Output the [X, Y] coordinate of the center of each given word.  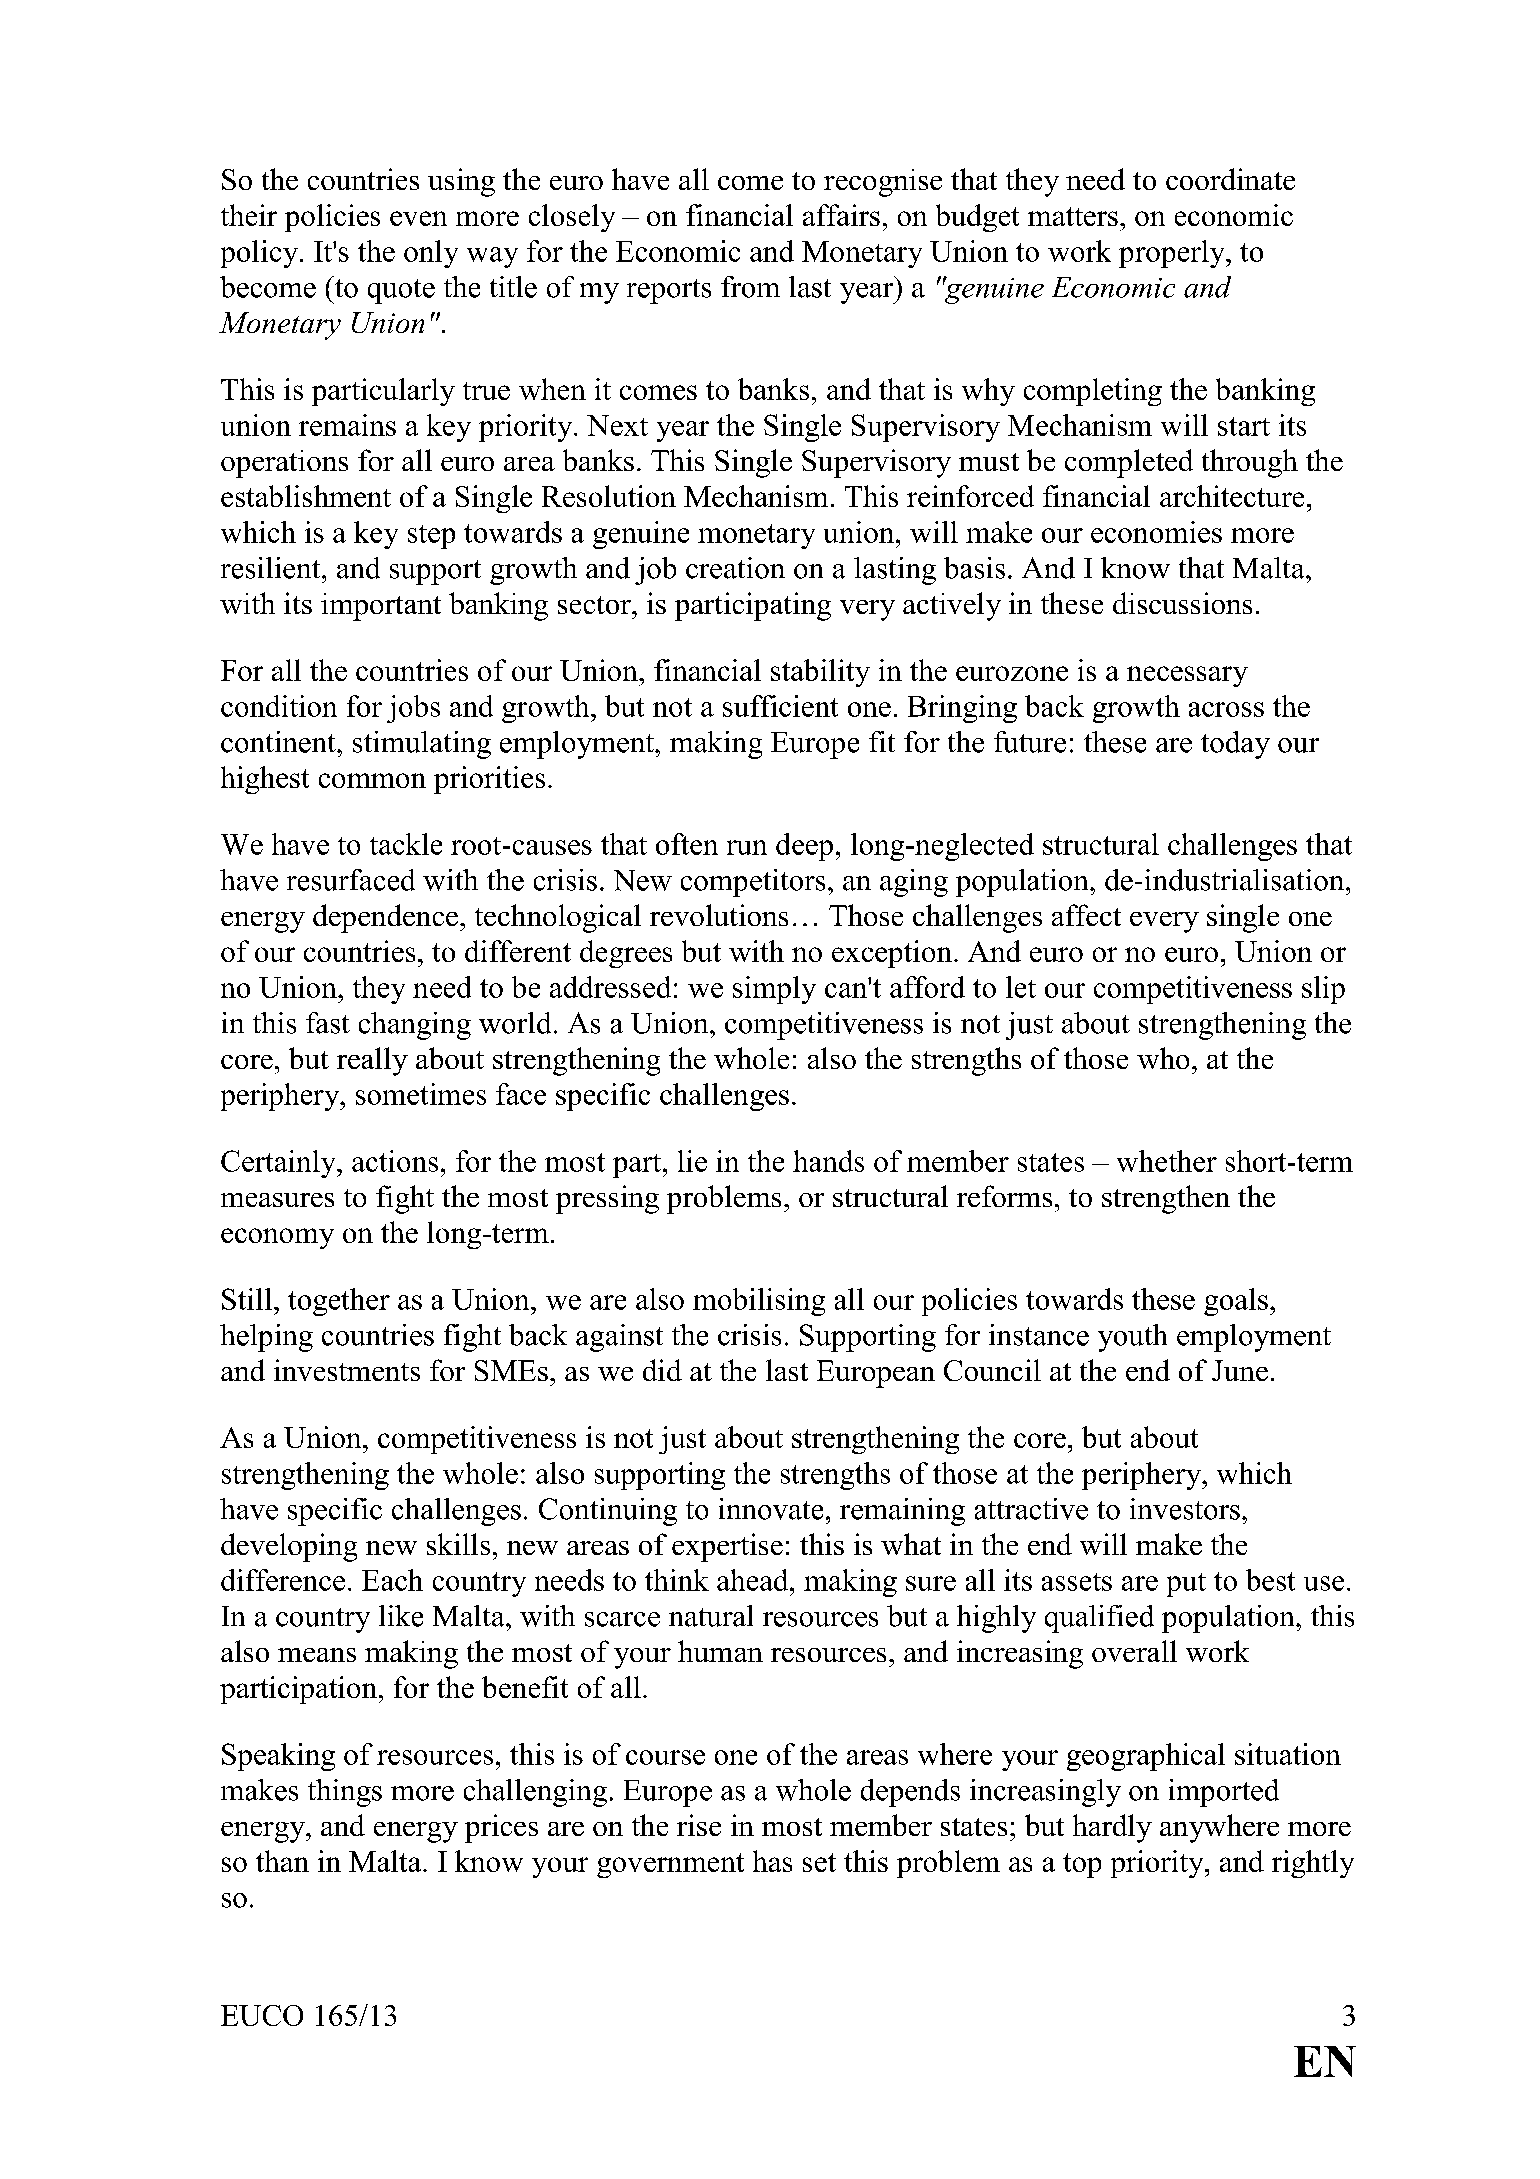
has [772, 1861]
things [345, 1793]
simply [774, 990]
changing [415, 1026]
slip [1323, 990]
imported [1224, 1793]
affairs [841, 215]
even [418, 218]
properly [1173, 254]
